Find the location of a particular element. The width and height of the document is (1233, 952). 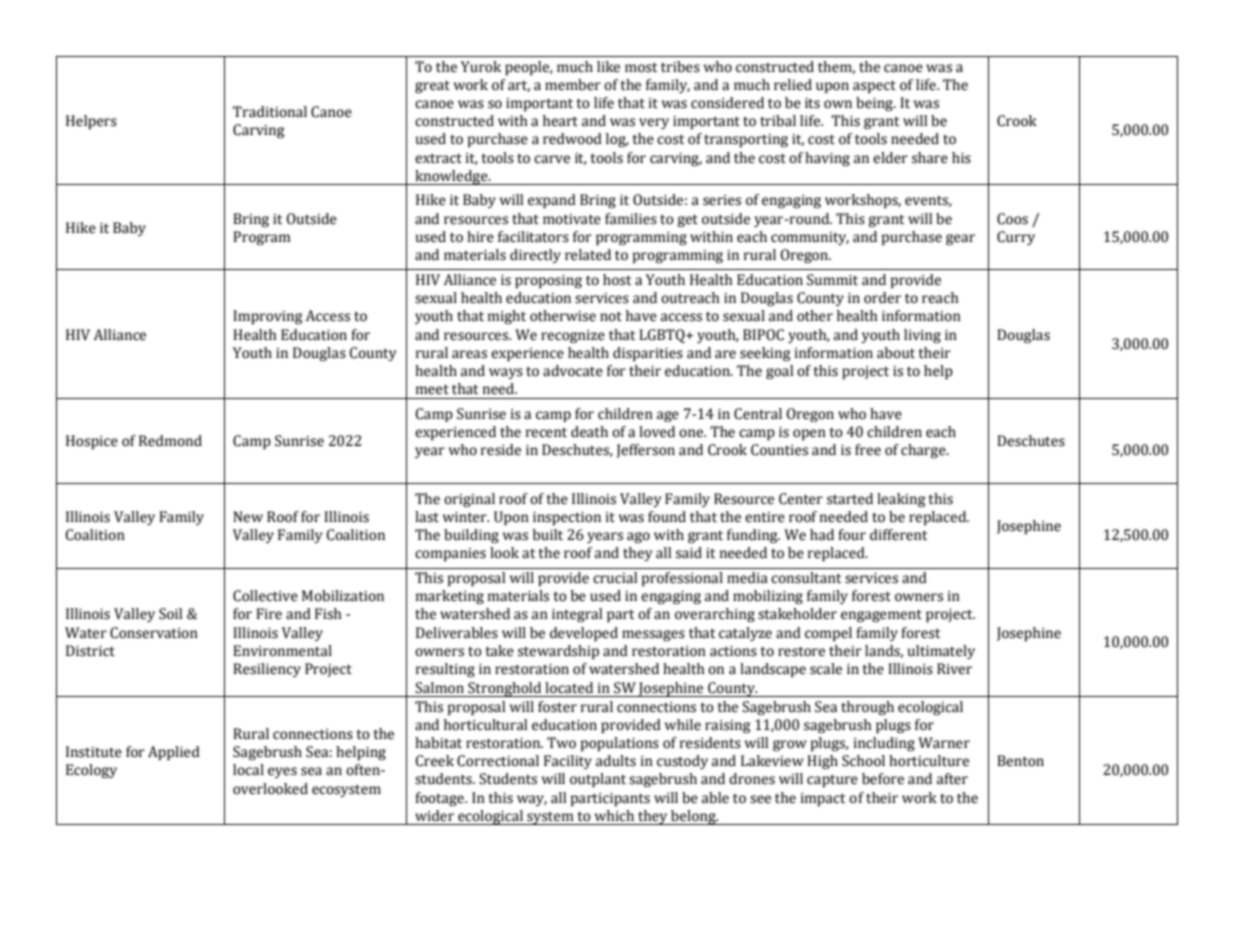

local is located at coordinates (248, 770).
